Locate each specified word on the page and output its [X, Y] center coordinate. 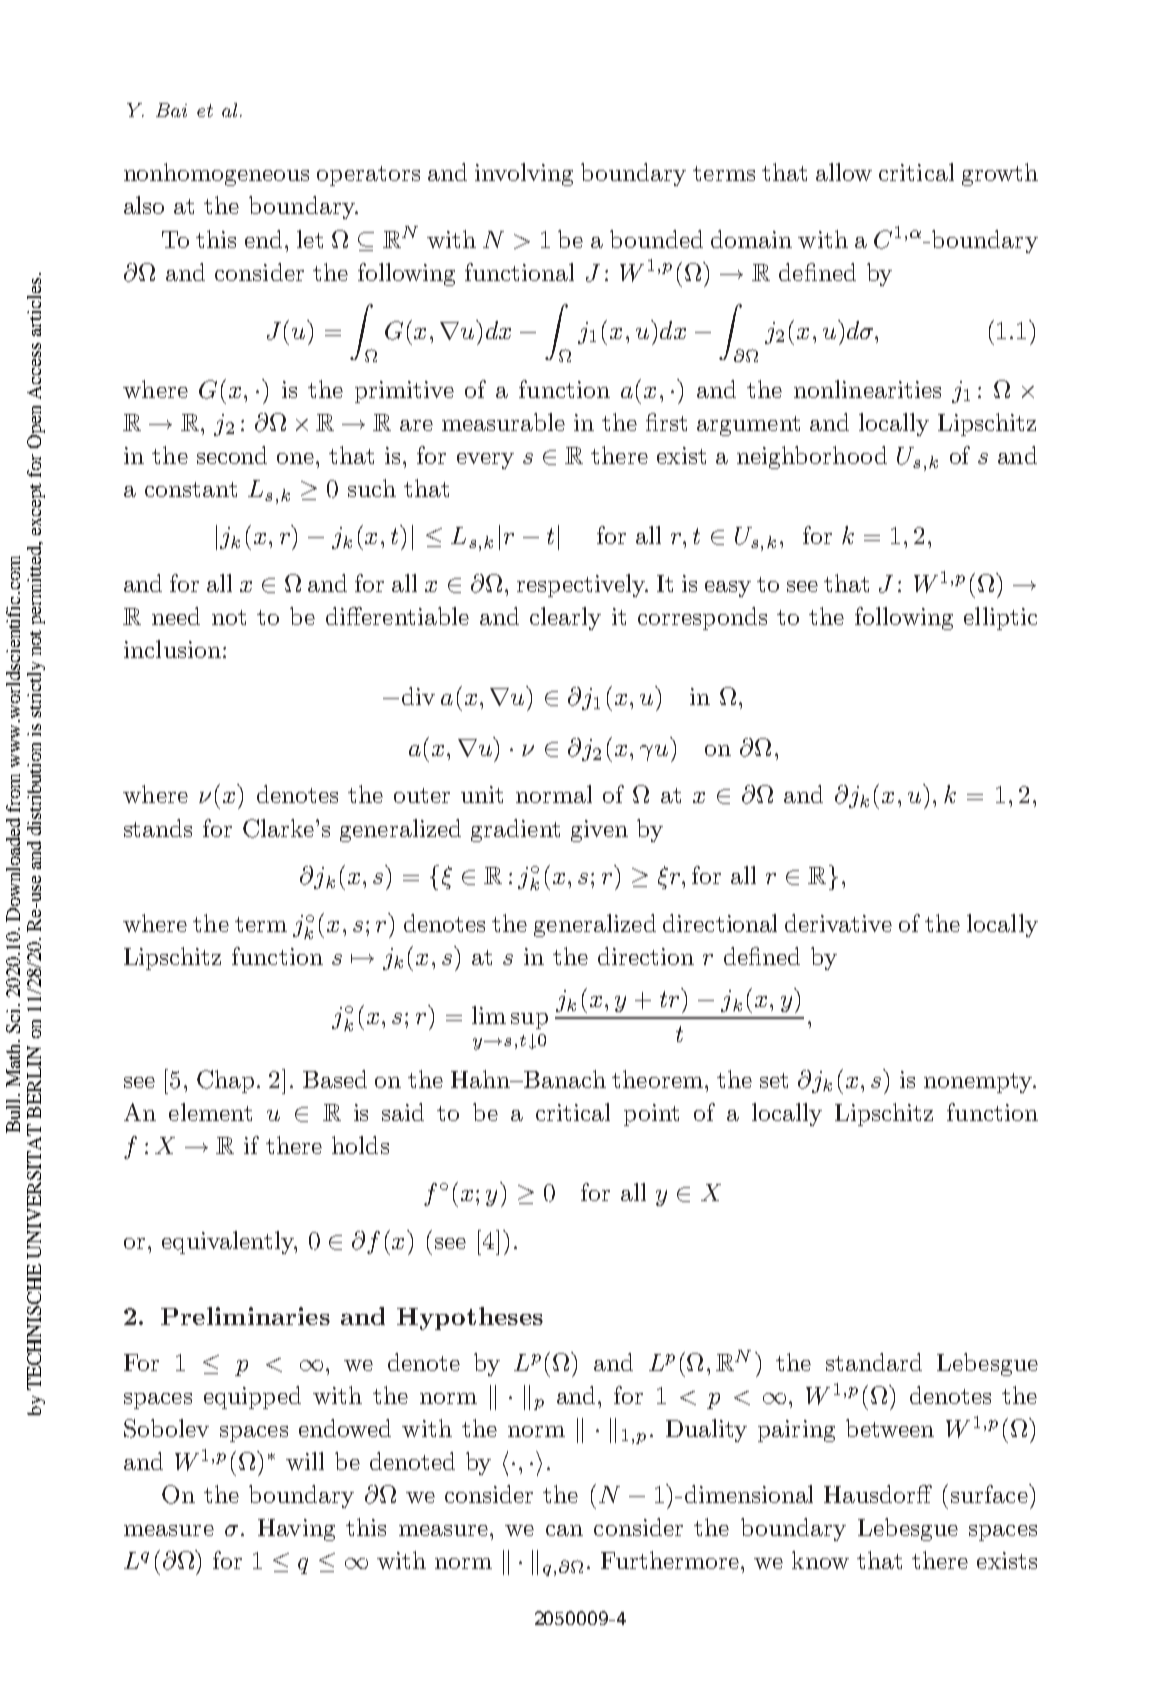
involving [524, 174]
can [564, 1530]
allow [844, 172]
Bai [171, 110]
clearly [565, 618]
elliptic [1000, 618]
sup [529, 1021]
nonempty [979, 1083]
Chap [225, 1081]
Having [296, 1530]
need [176, 616]
